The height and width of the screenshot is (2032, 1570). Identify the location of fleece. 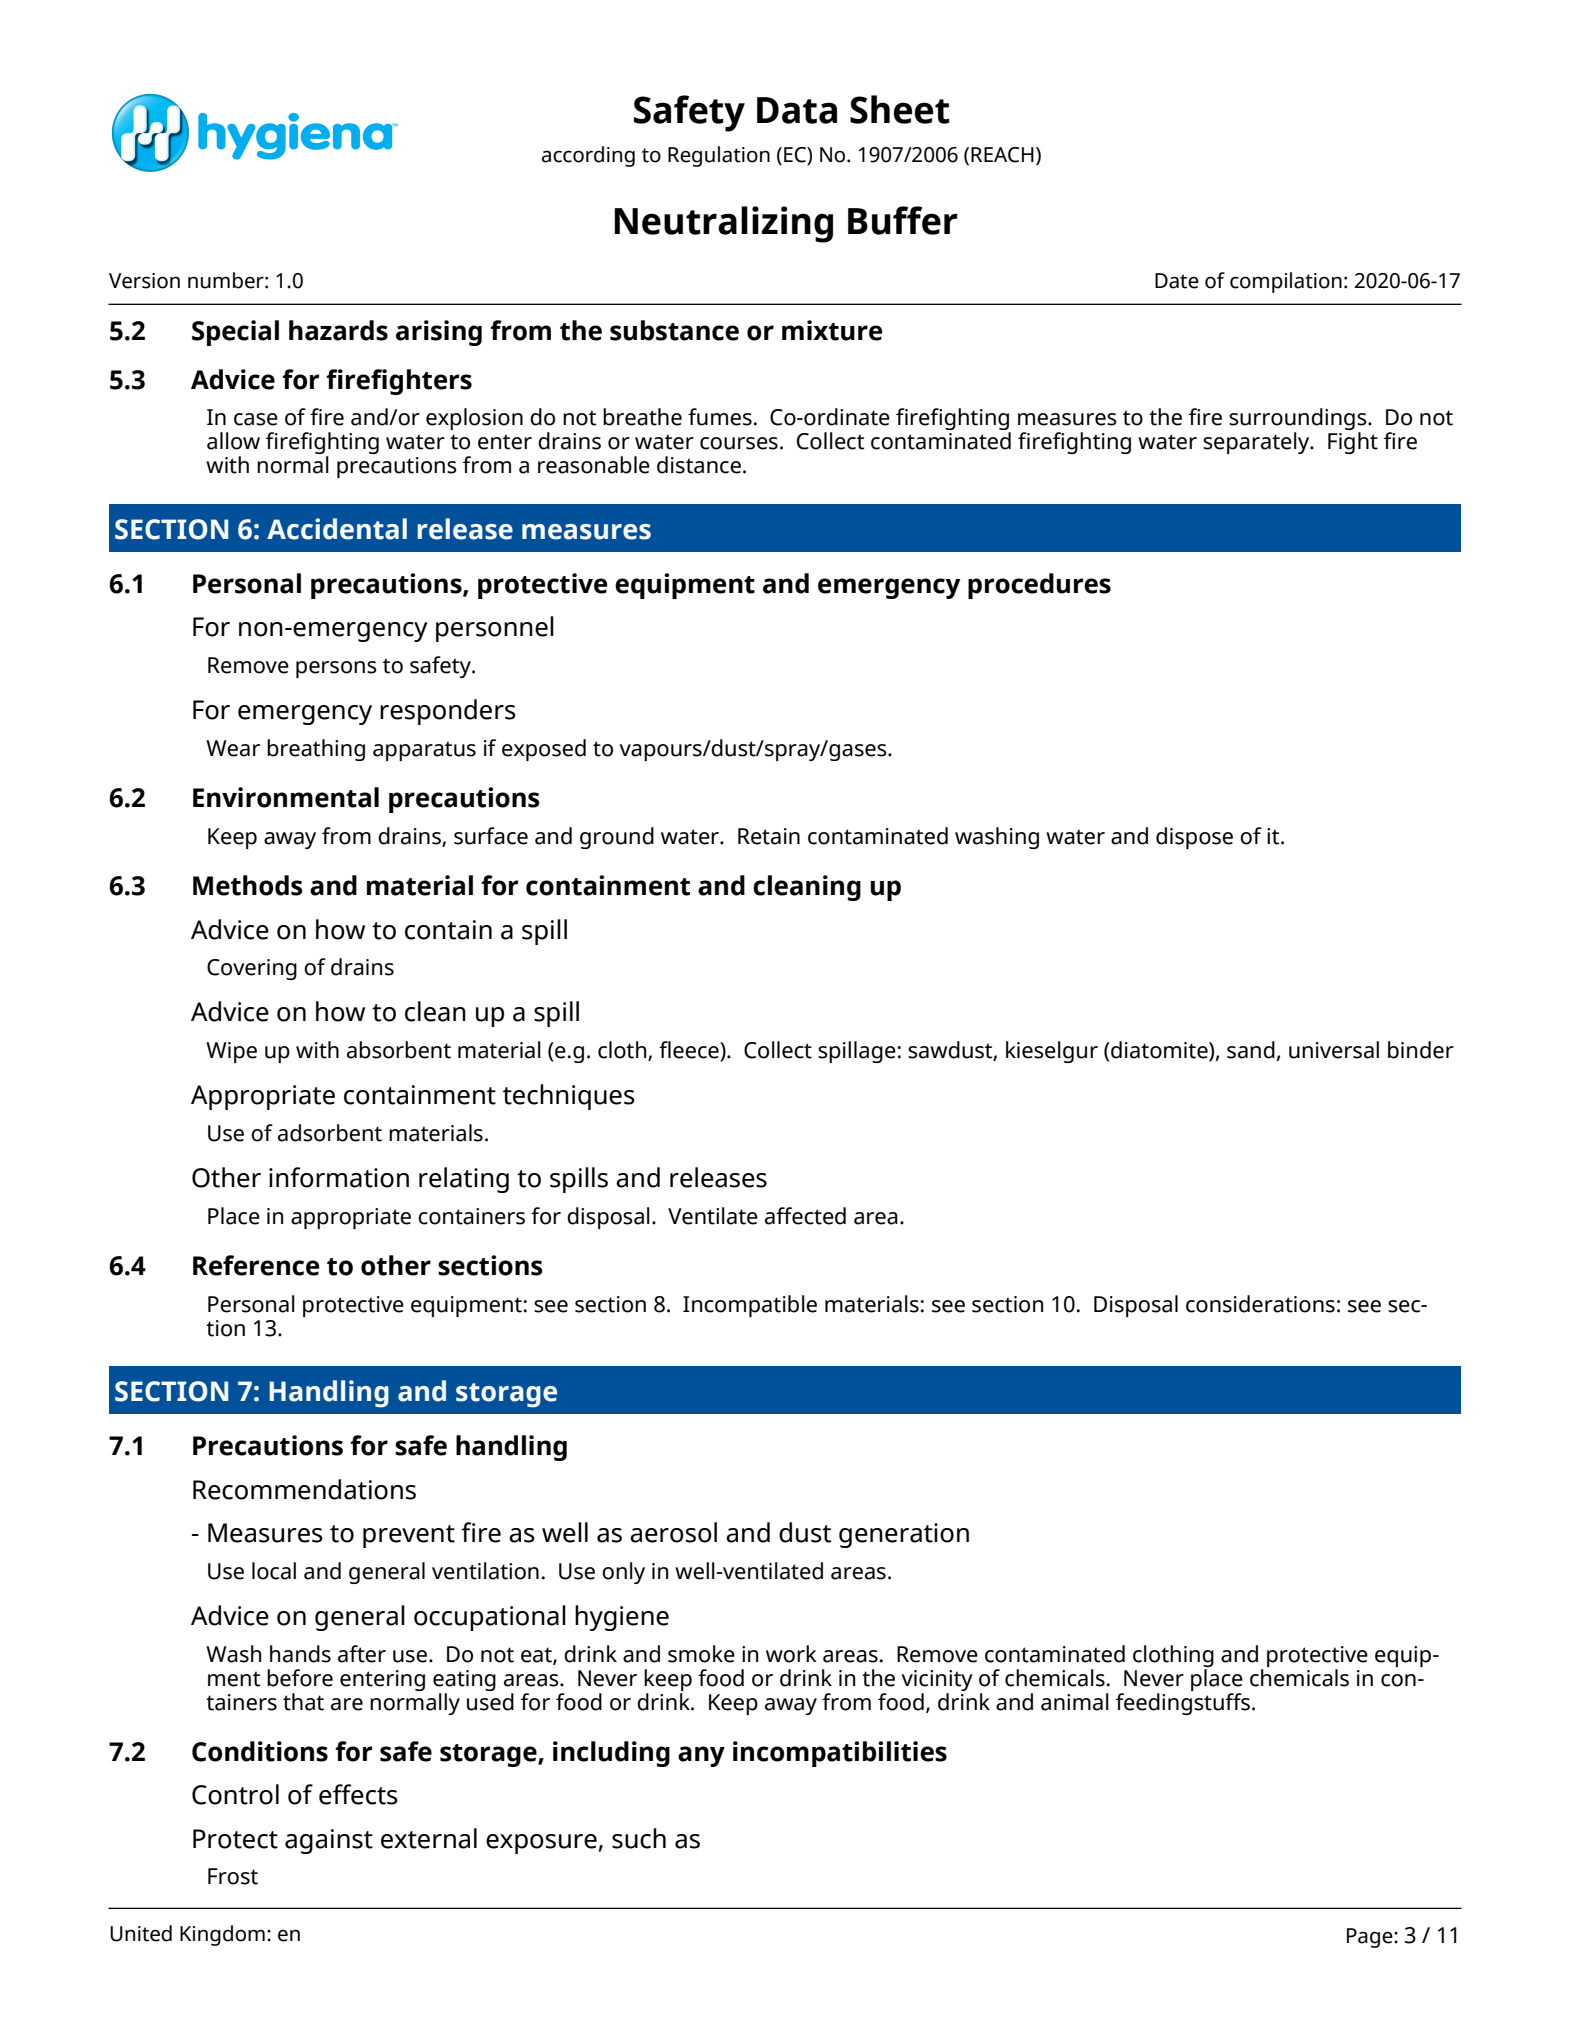
(690, 1051).
